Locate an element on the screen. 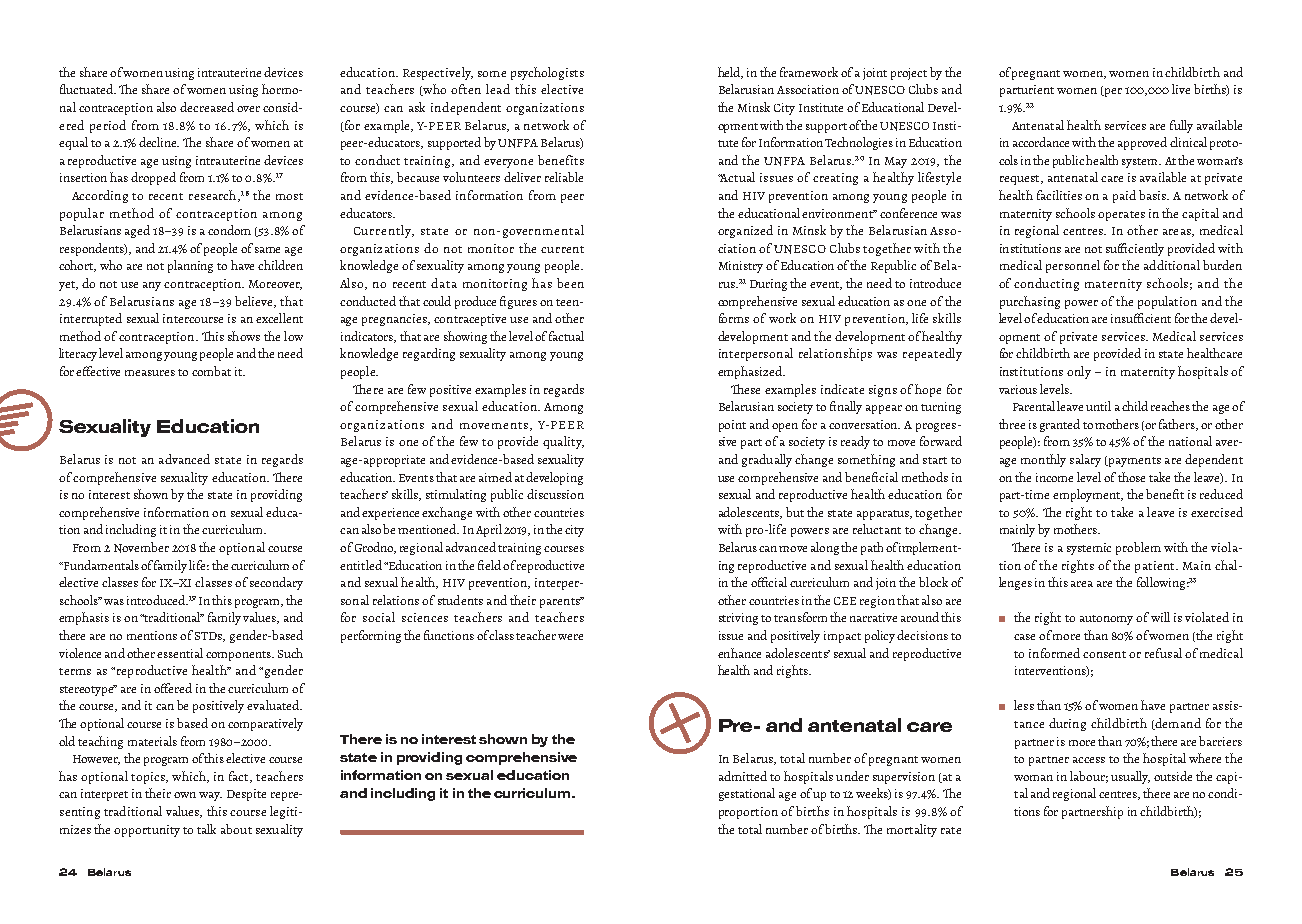 The height and width of the screenshot is (924, 1302). fully is located at coordinates (1181, 126).
